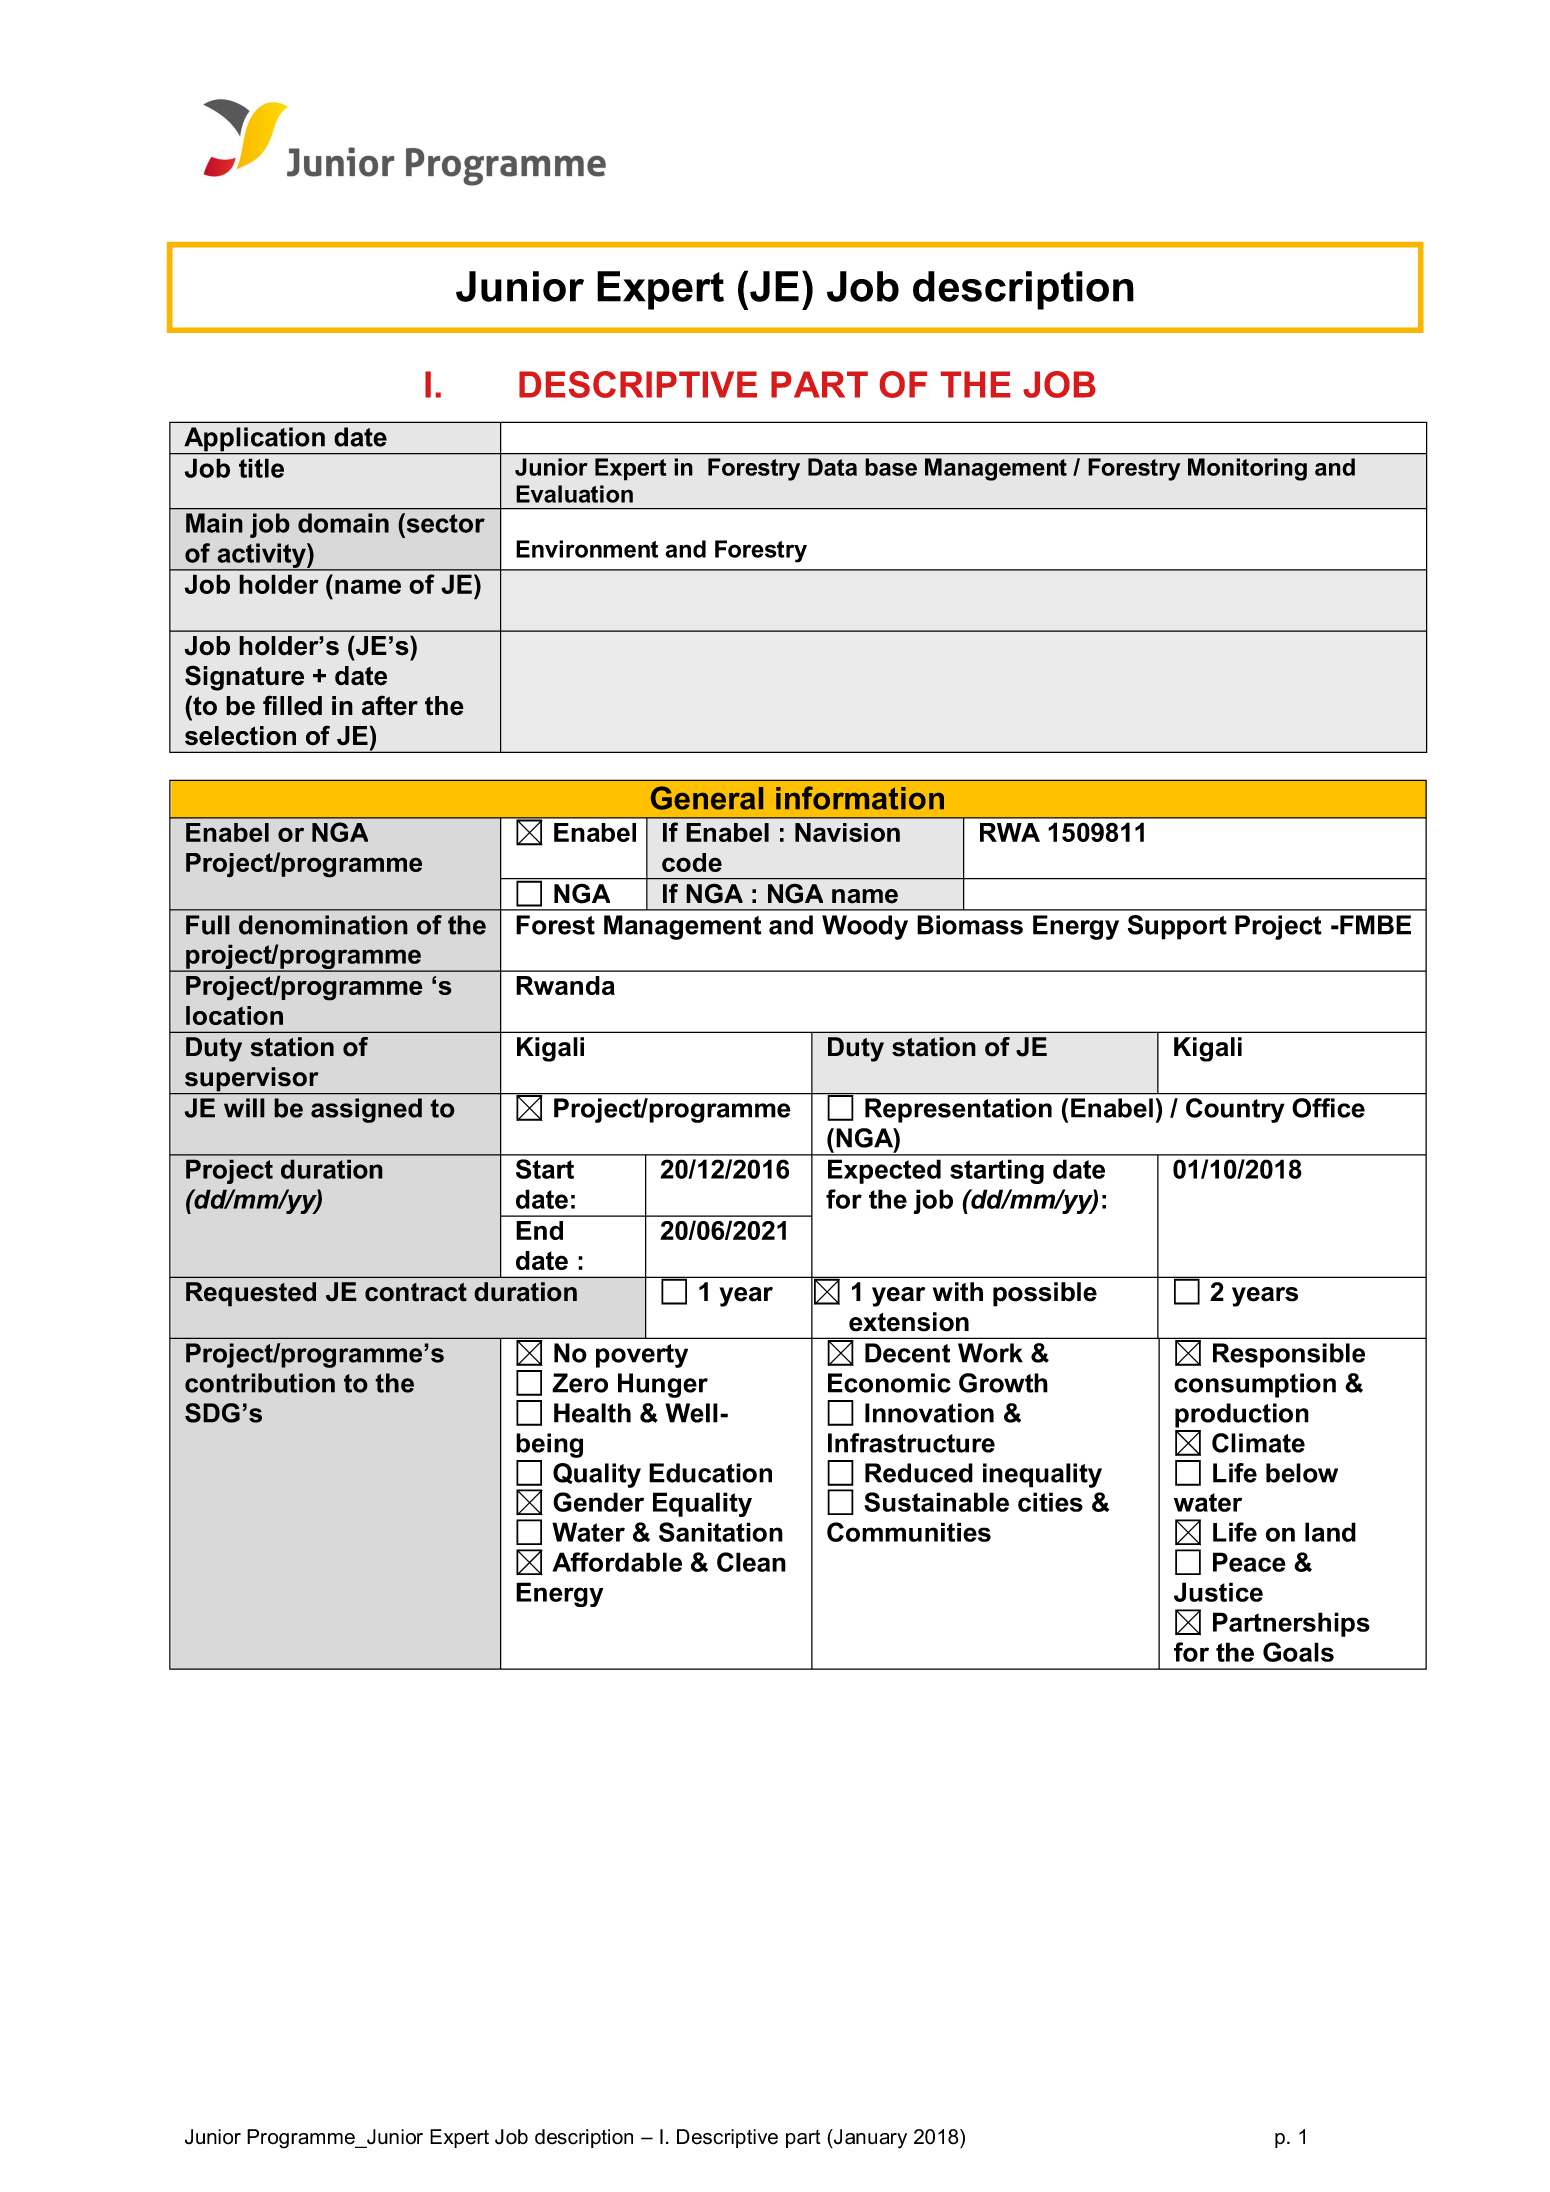 Image resolution: width=1550 pixels, height=2192 pixels. What do you see at coordinates (832, 467) in the screenshot?
I see `Data` at bounding box center [832, 467].
